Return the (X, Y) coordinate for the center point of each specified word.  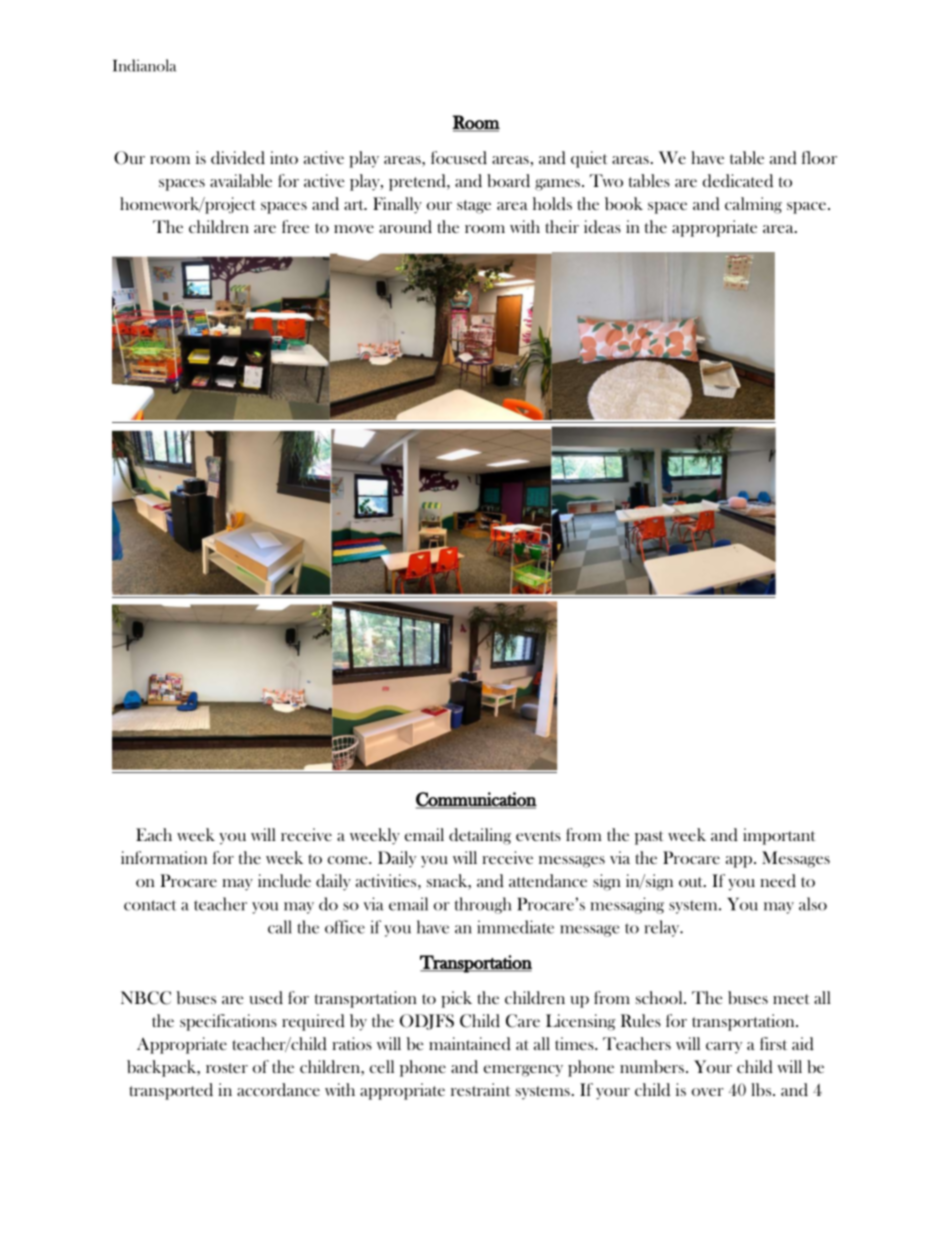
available (241, 181)
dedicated (738, 181)
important (779, 836)
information (164, 857)
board (508, 180)
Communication (476, 800)
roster (227, 1068)
